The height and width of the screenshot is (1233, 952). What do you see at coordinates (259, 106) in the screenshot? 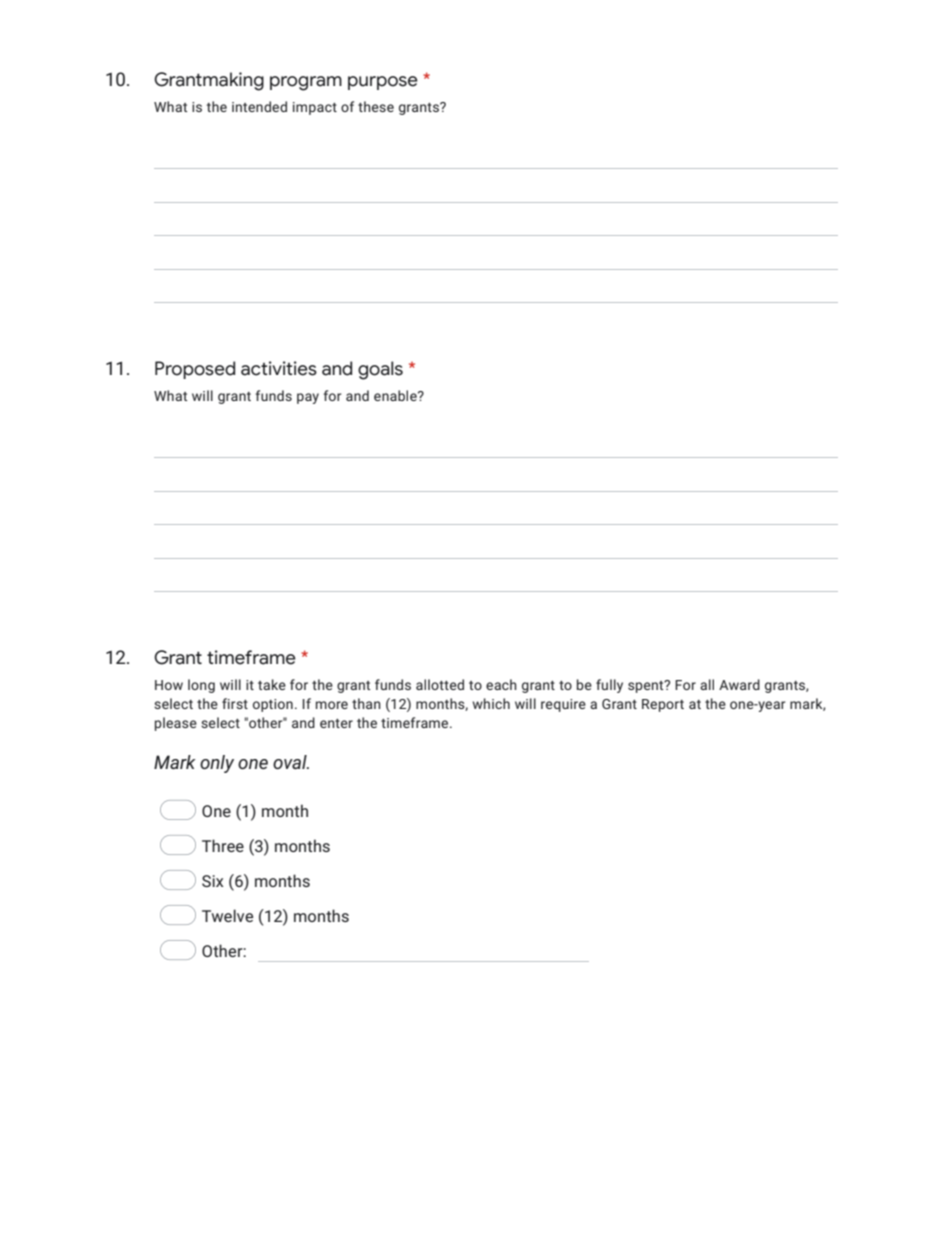
I see `intended` at bounding box center [259, 106].
